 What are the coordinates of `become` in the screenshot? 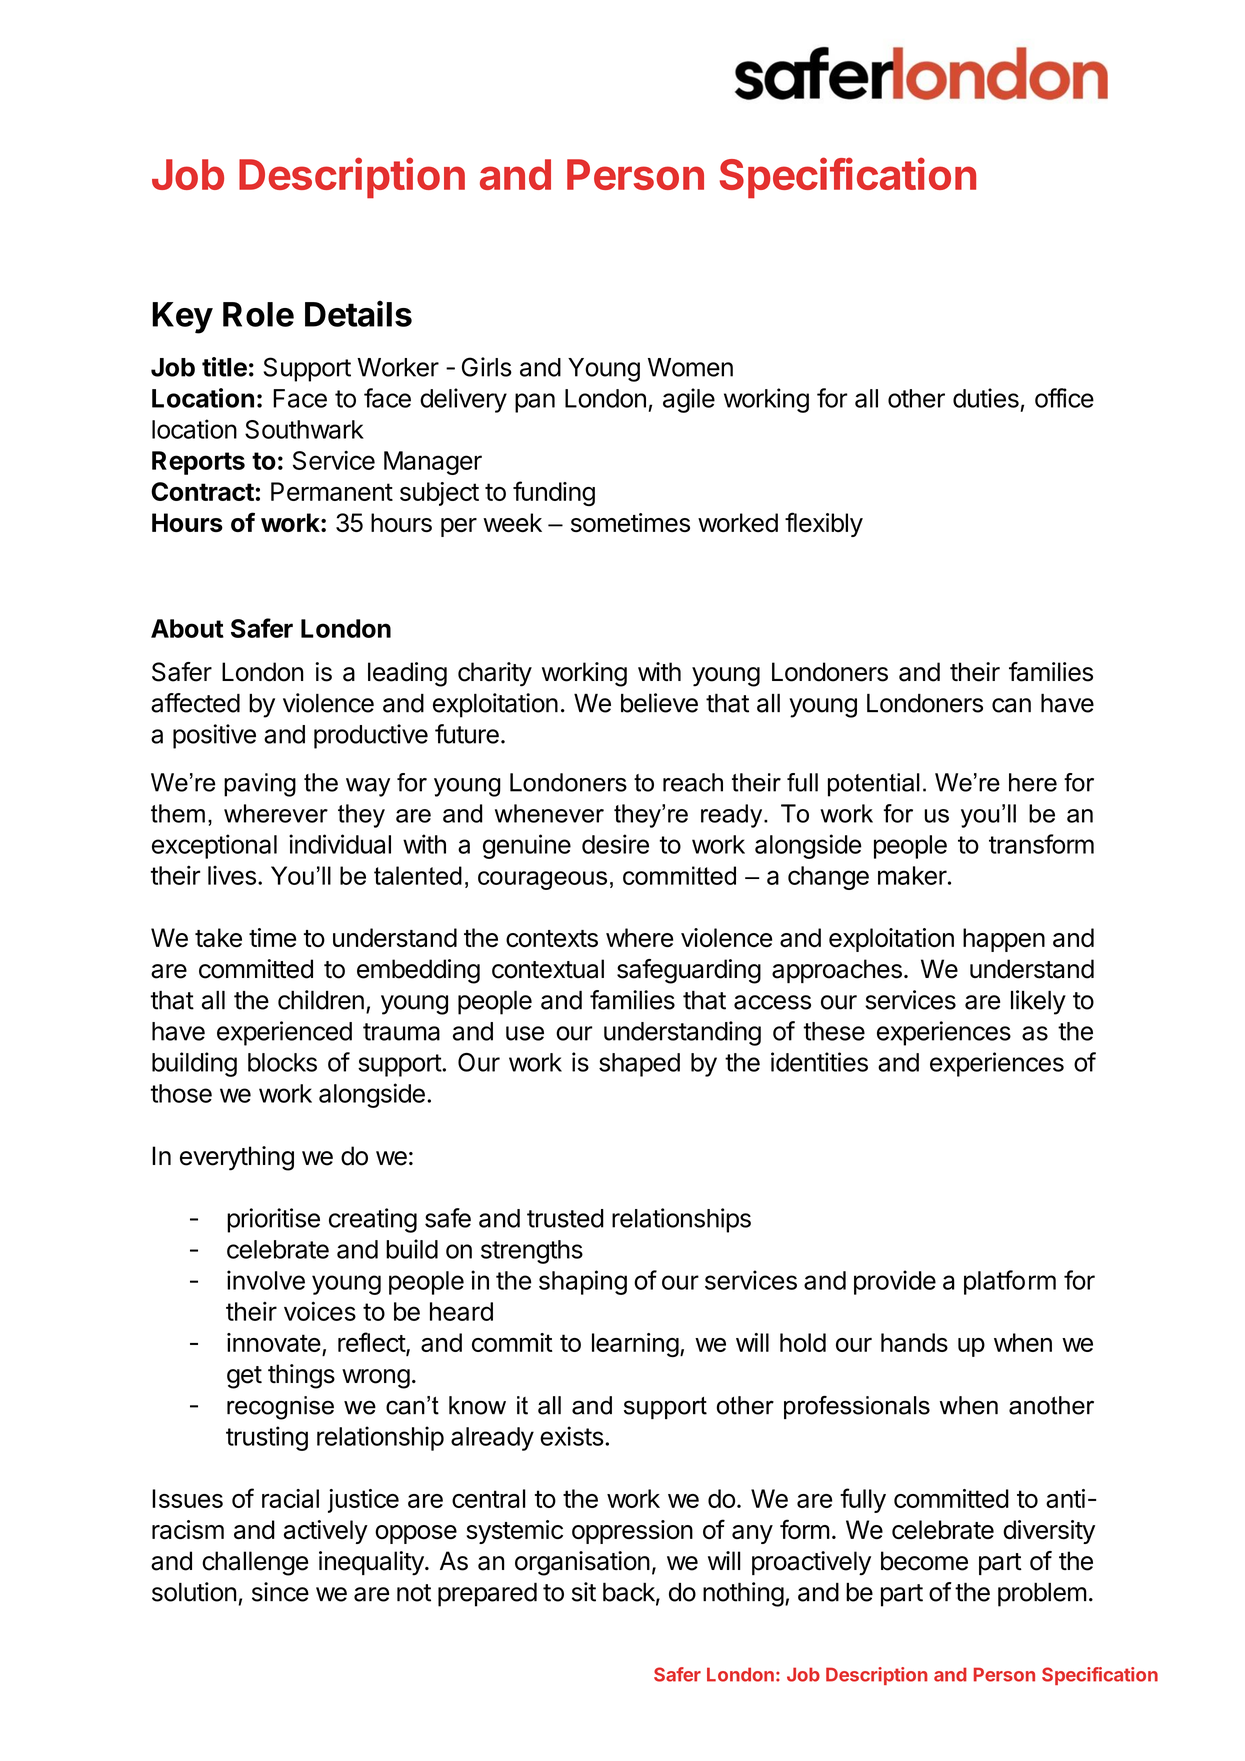 It's located at (924, 1561).
